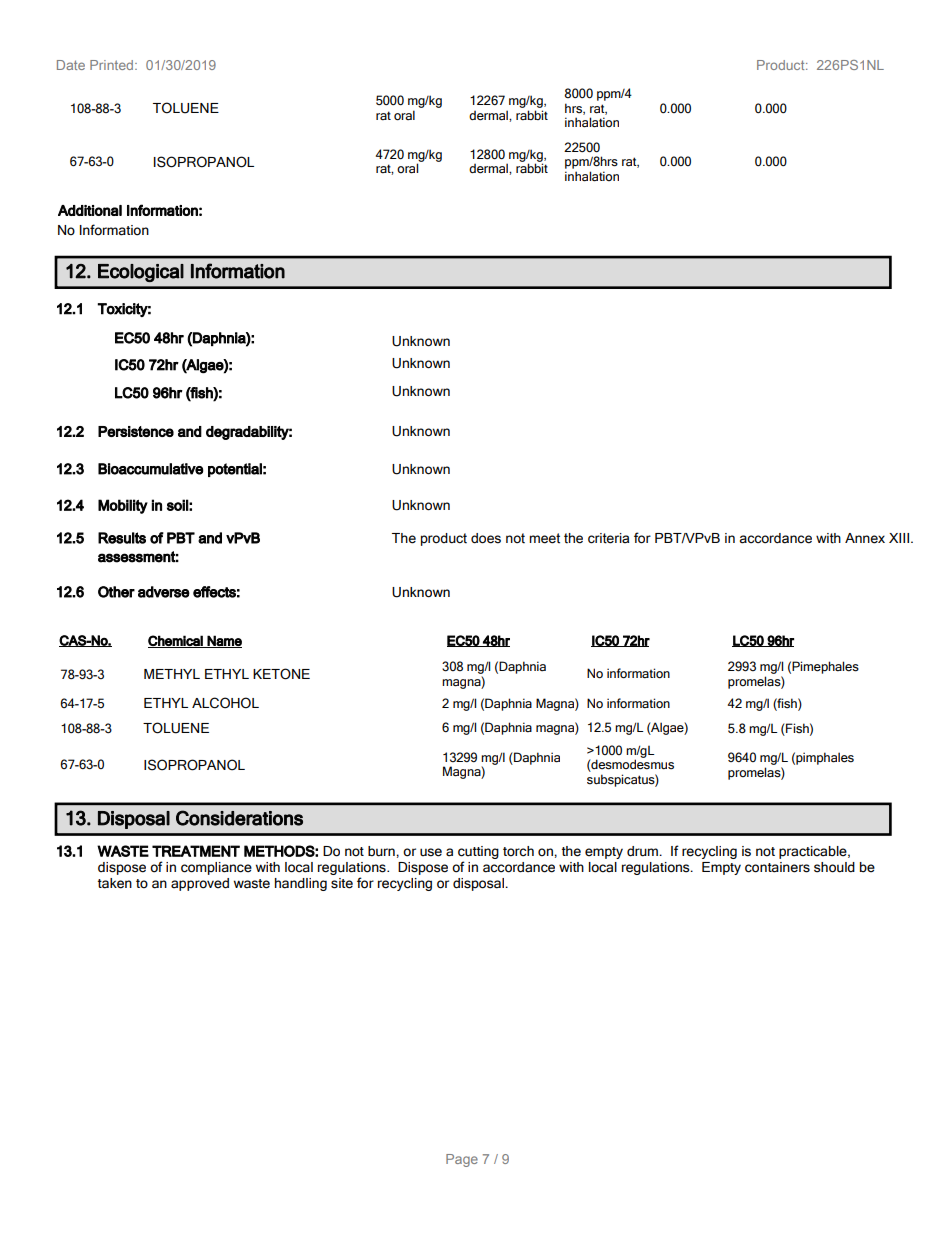 The height and width of the screenshot is (1233, 952). I want to click on cutting, so click(478, 854).
